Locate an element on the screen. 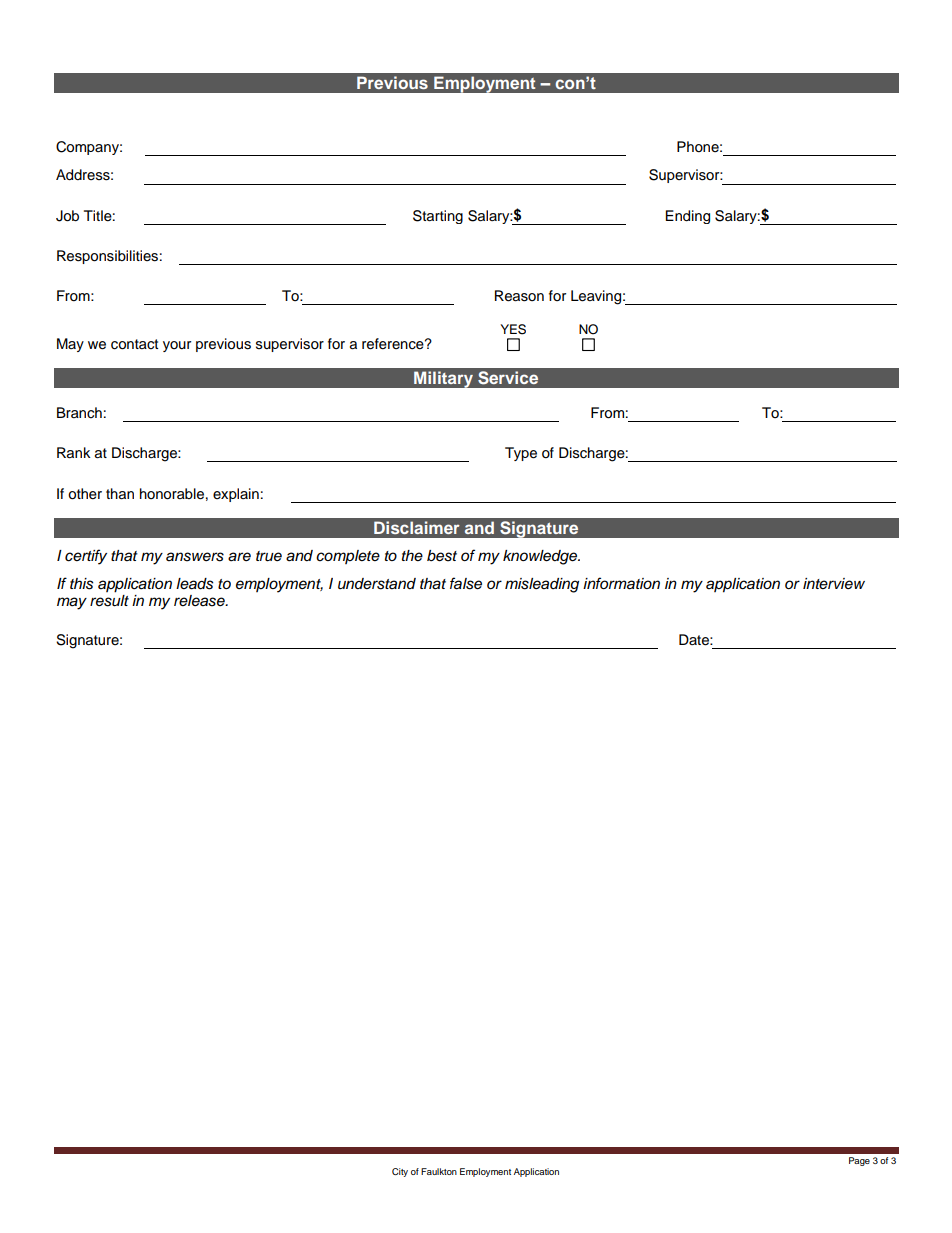 The height and width of the screenshot is (1233, 952). Page is located at coordinates (859, 1161).
